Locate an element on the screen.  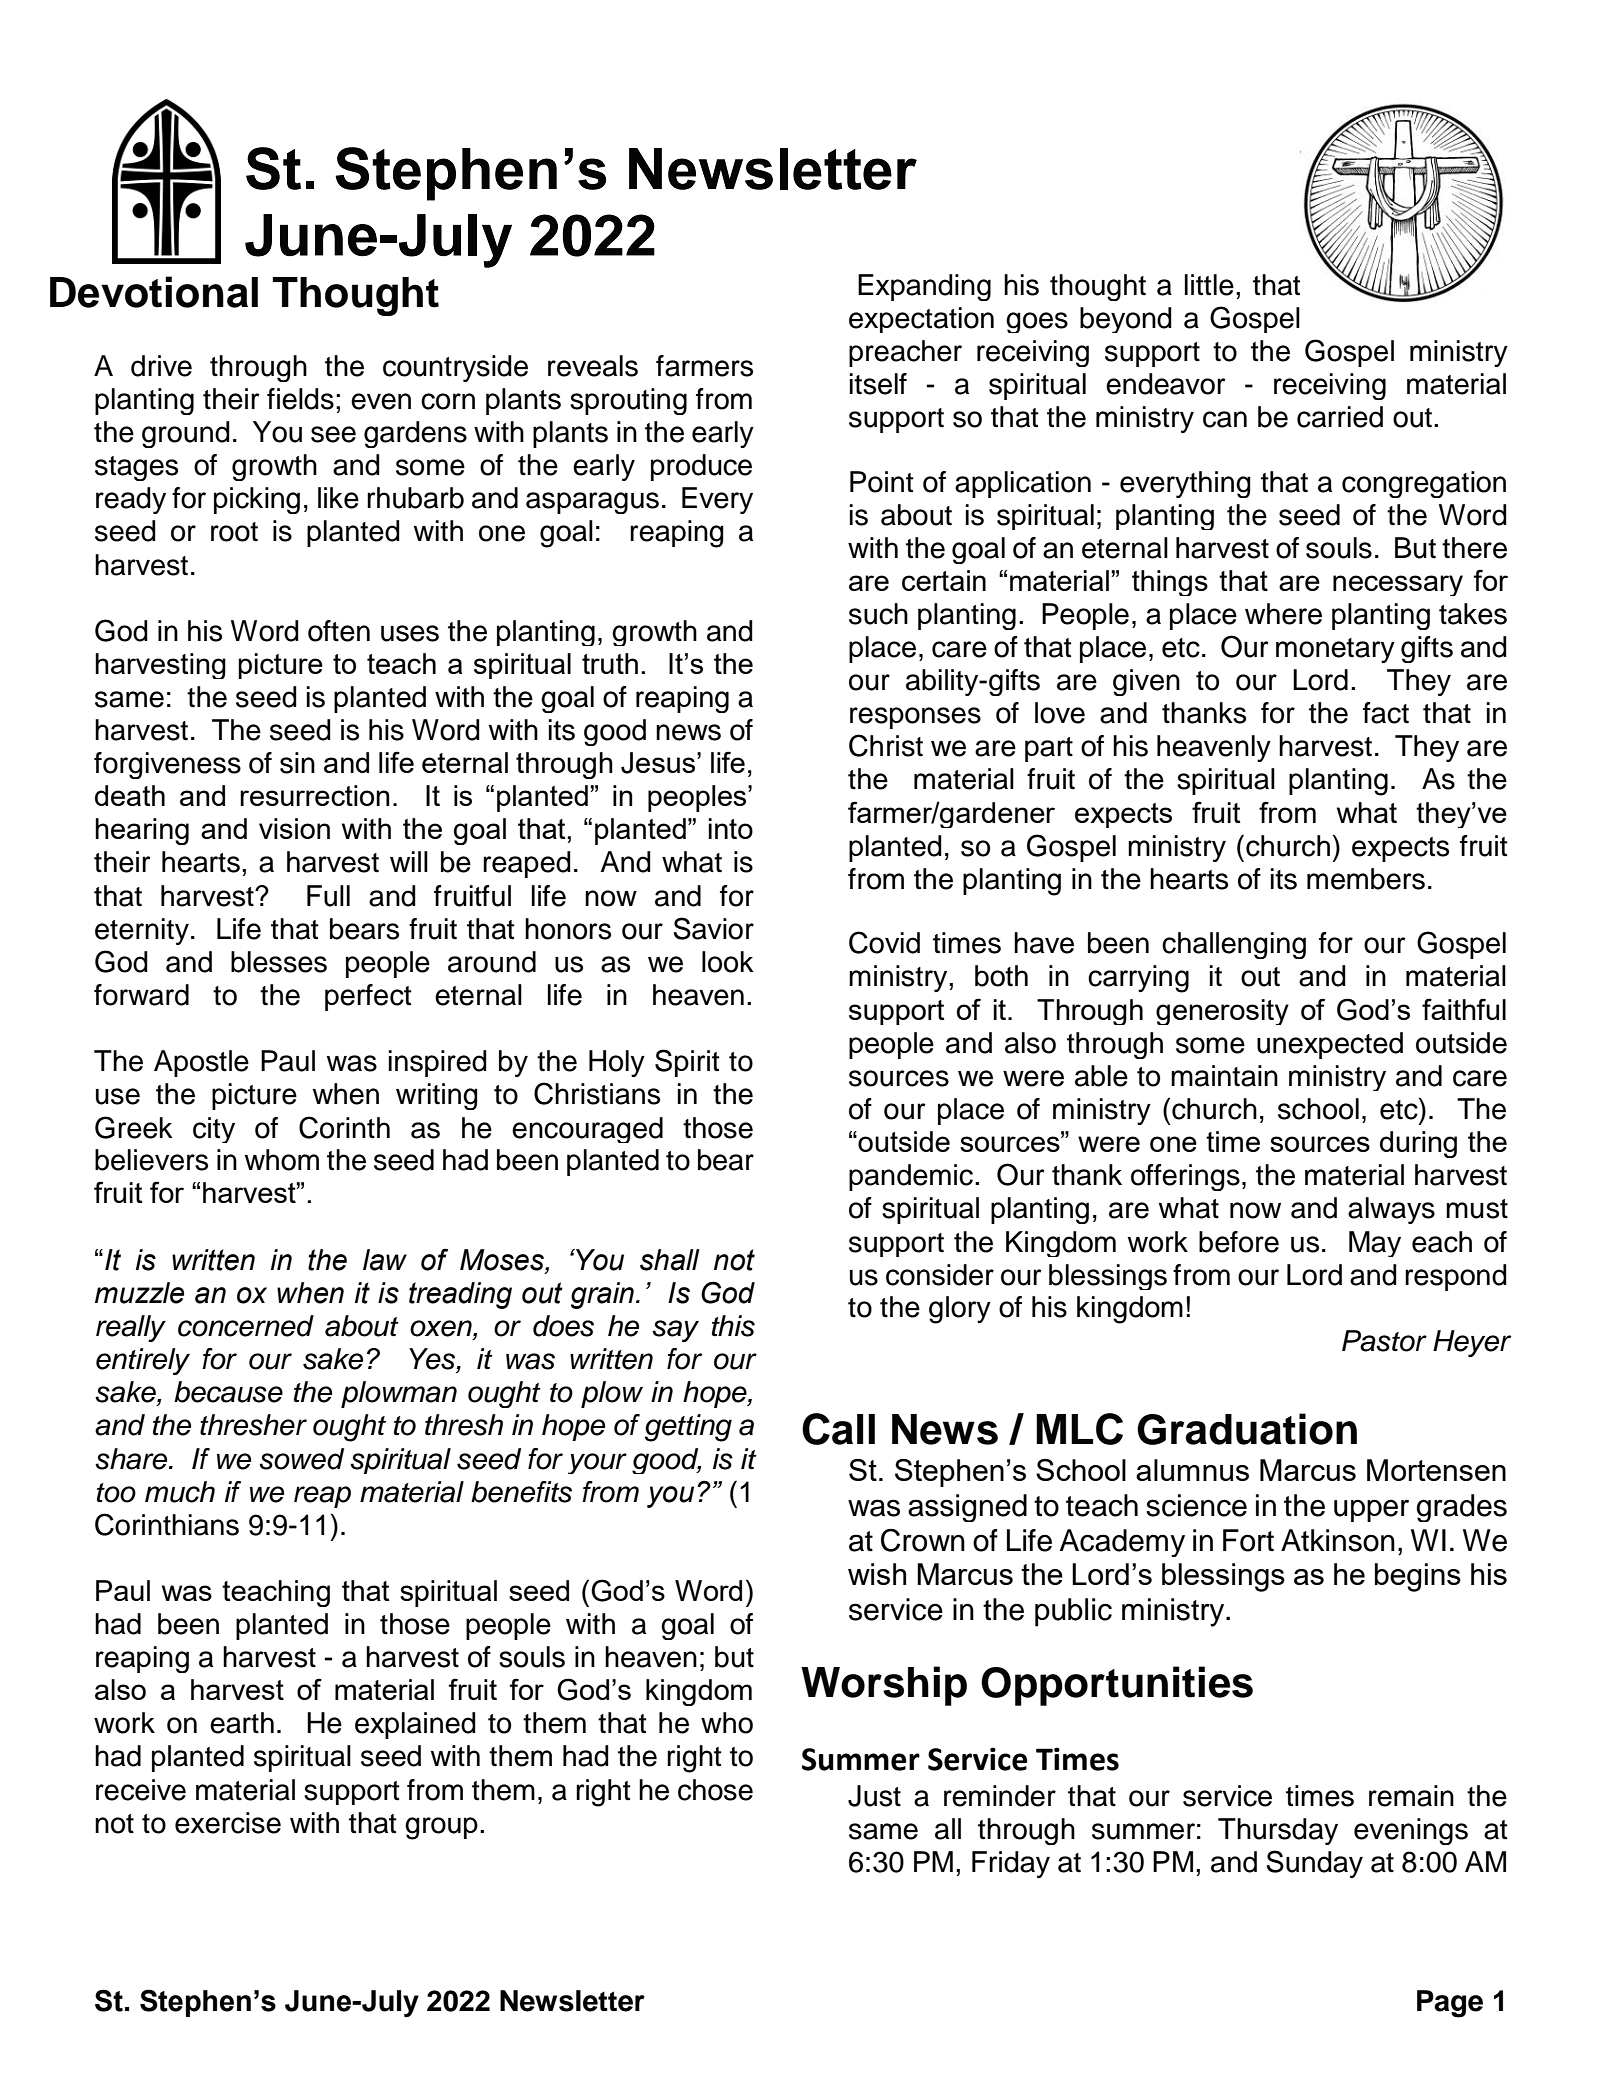
Sunday is located at coordinates (1315, 1864).
